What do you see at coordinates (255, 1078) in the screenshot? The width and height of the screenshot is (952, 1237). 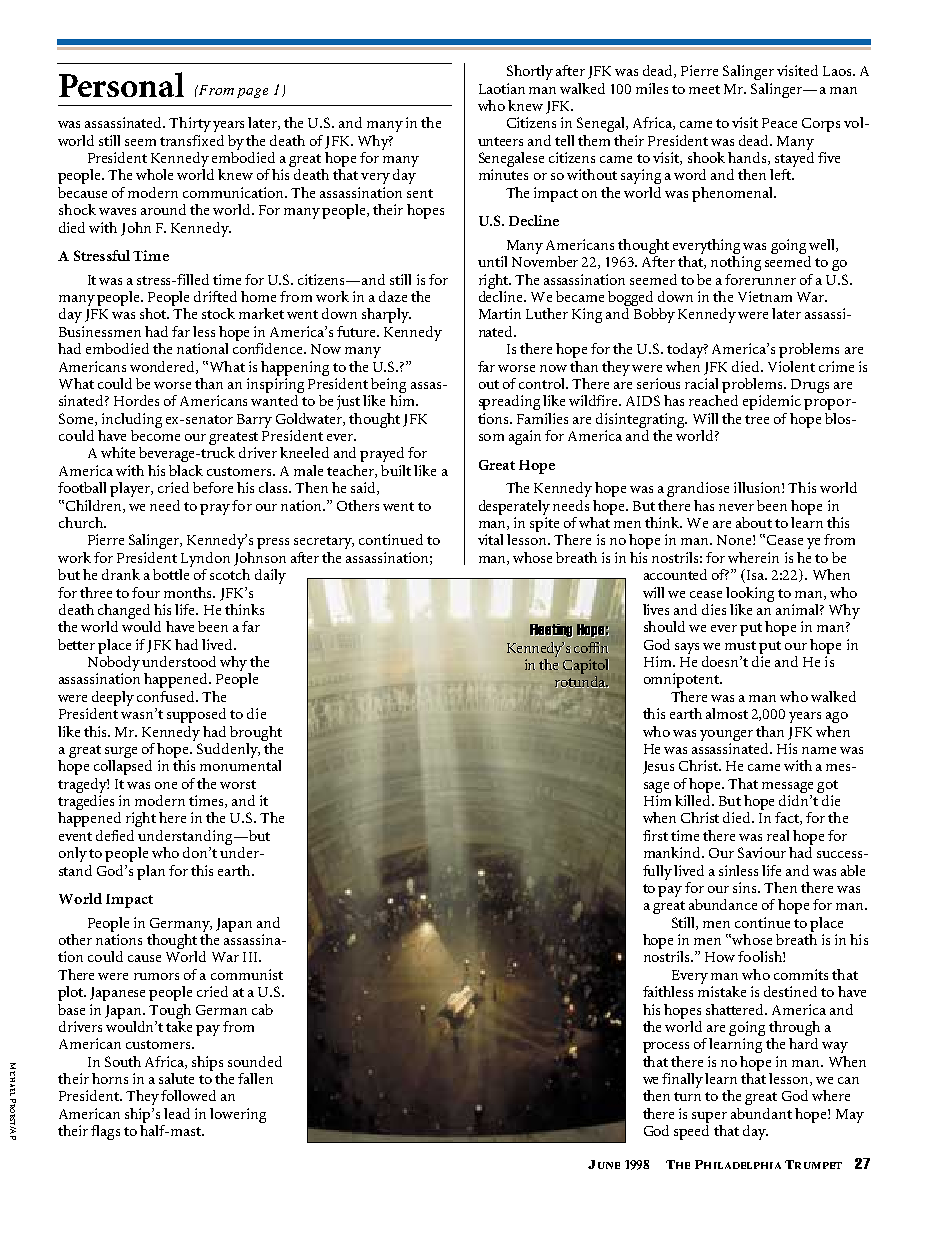 I see `fallen` at bounding box center [255, 1078].
